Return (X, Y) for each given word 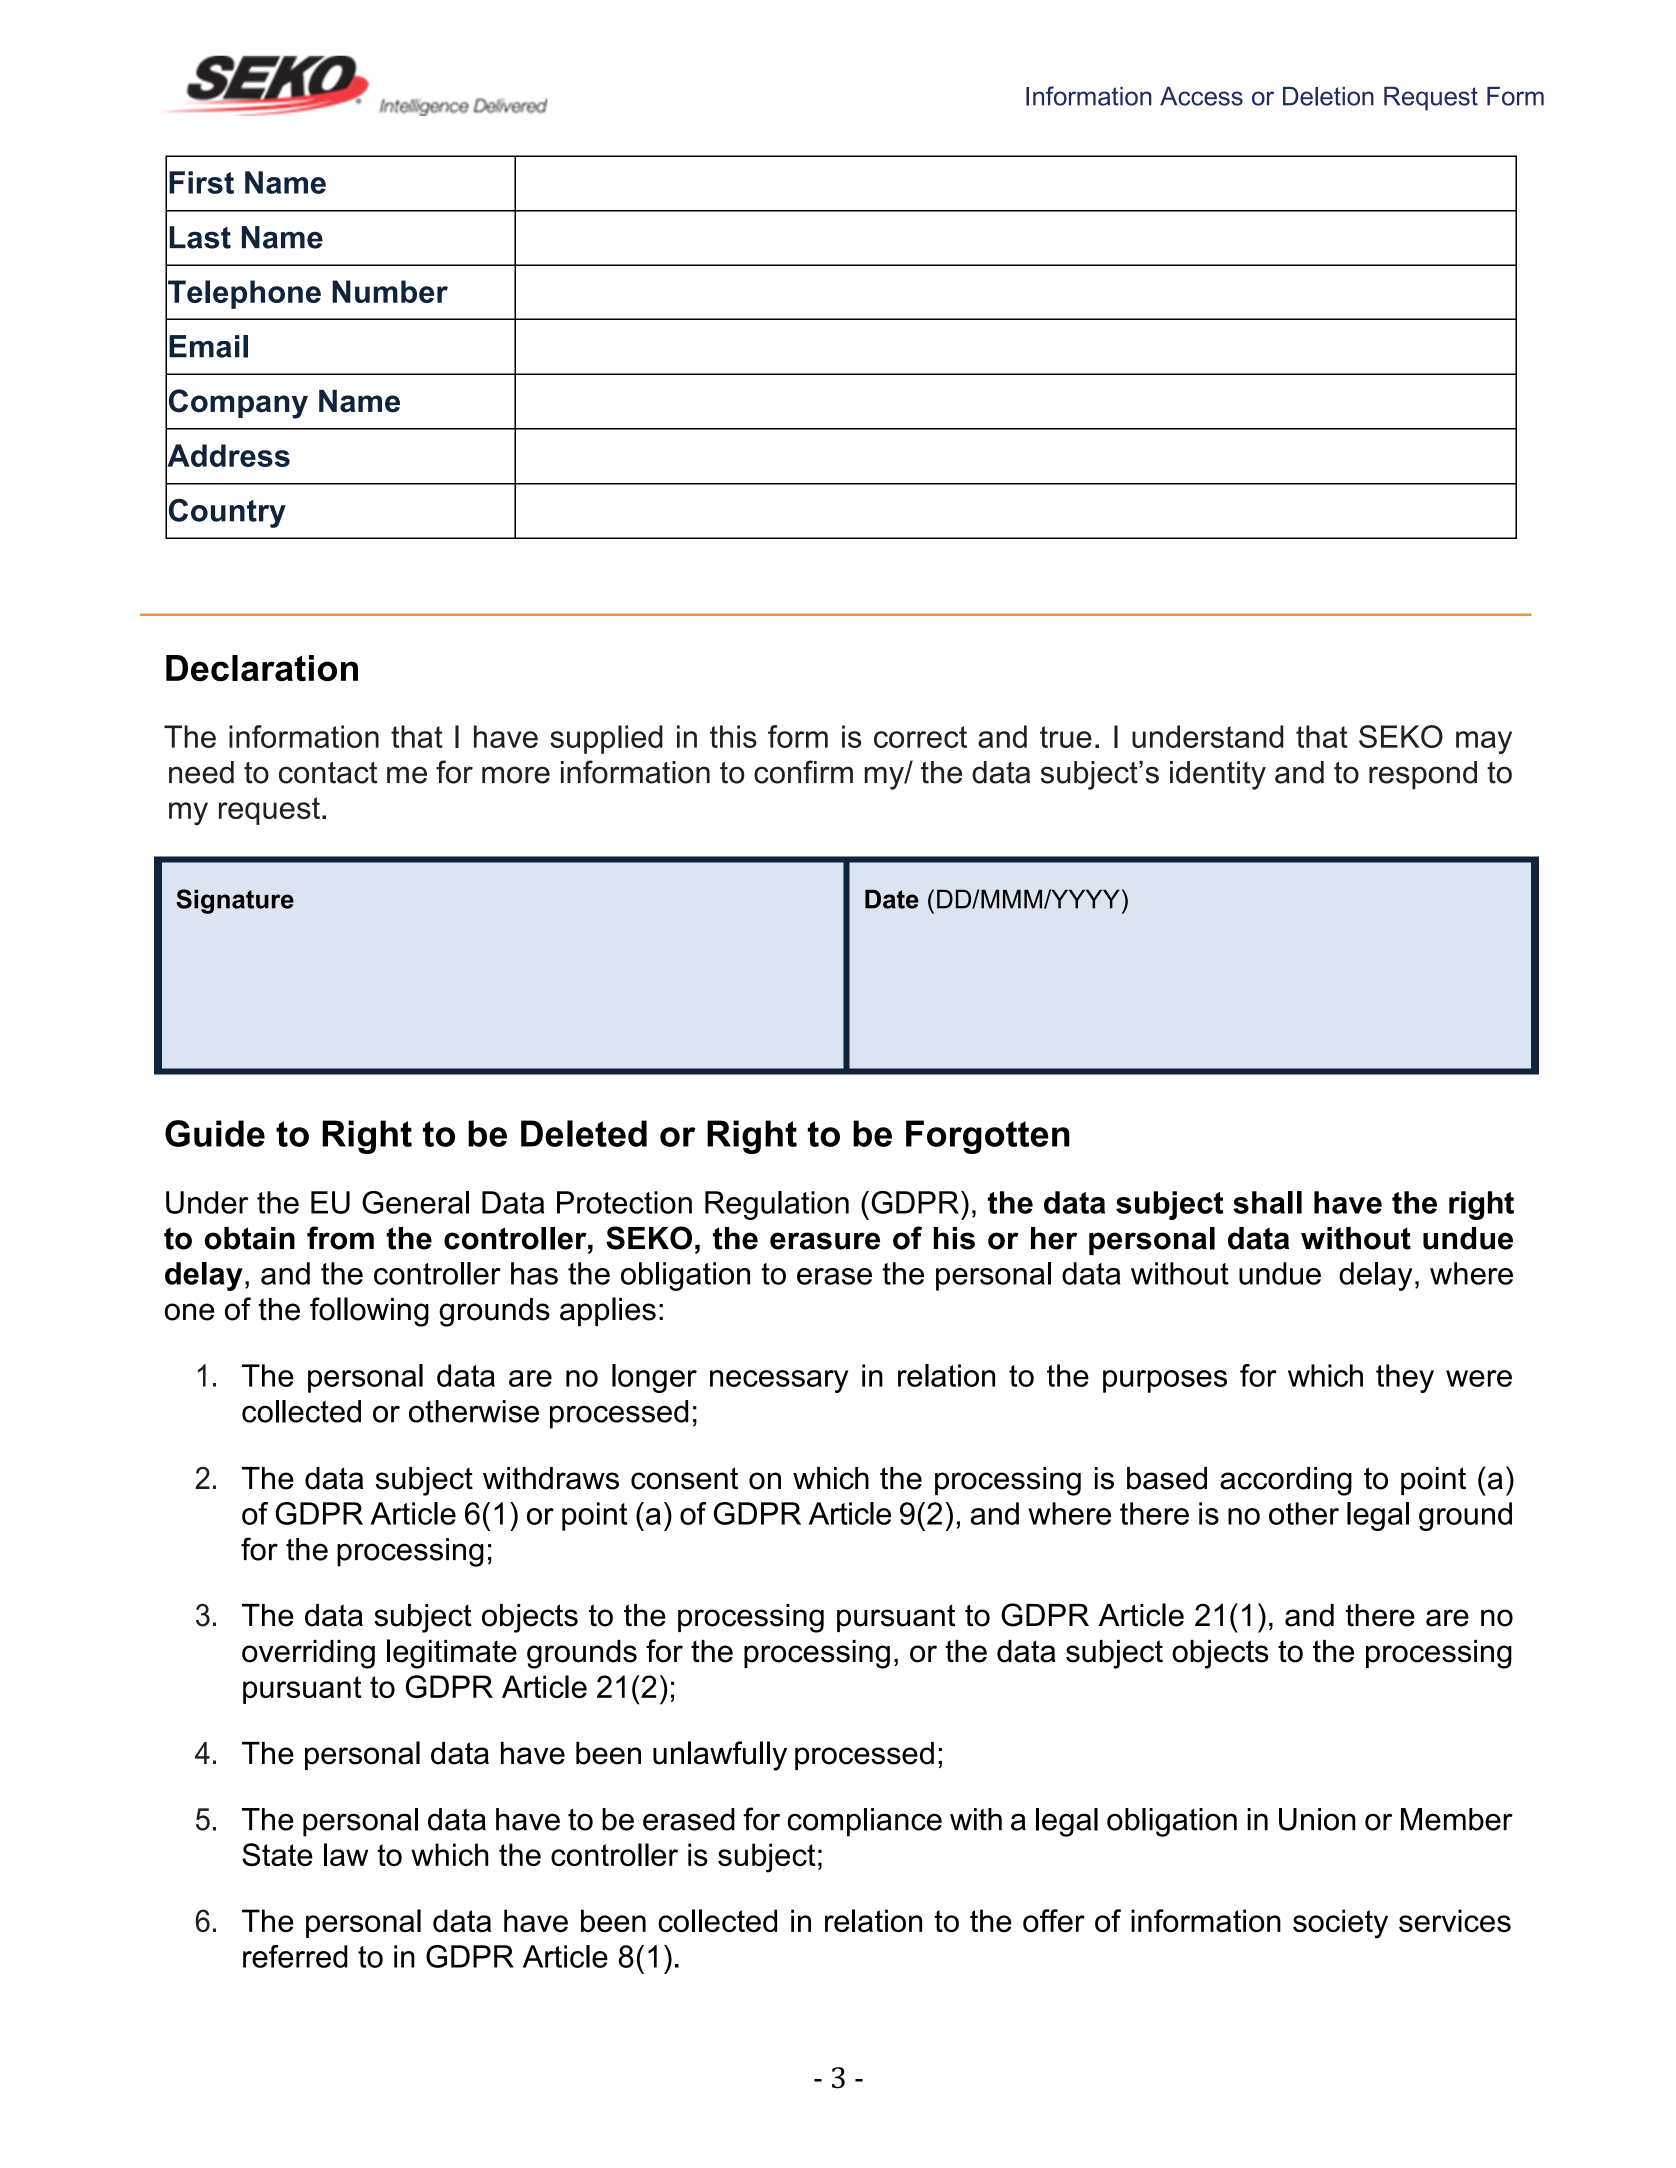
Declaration (262, 668)
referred (295, 1956)
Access (1201, 96)
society (1340, 1924)
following (369, 1312)
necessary (779, 1381)
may (1484, 742)
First (201, 182)
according (1286, 1481)
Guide (215, 1133)
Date (892, 899)
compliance (865, 1822)
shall (1267, 1202)
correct (920, 737)
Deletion (1328, 96)
